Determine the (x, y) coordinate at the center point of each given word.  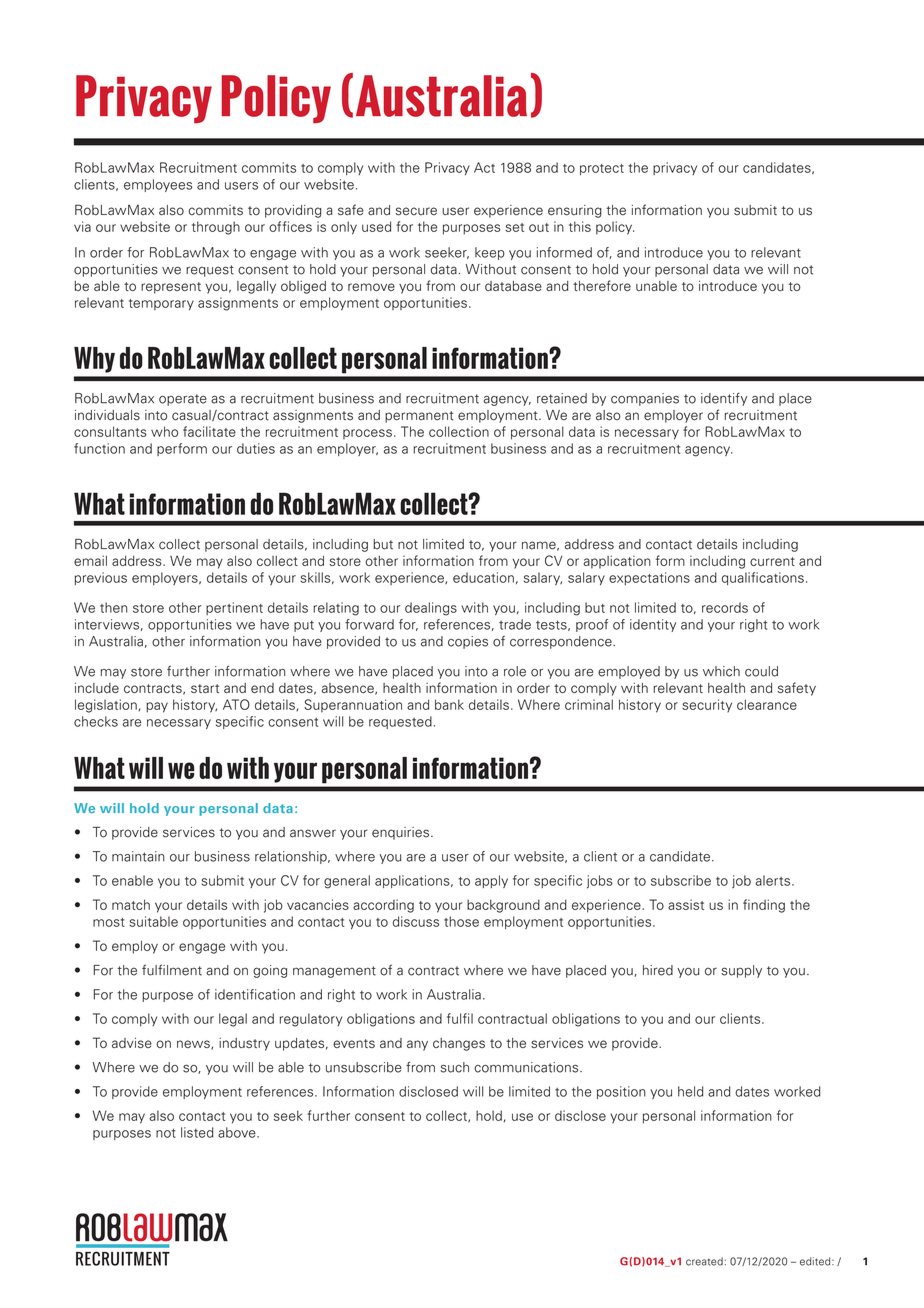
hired (658, 970)
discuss (416, 921)
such (454, 1067)
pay (157, 707)
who (164, 431)
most (109, 922)
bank (449, 704)
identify (724, 399)
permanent (419, 417)
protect (602, 169)
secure (416, 211)
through (216, 228)
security (707, 705)
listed (197, 1132)
